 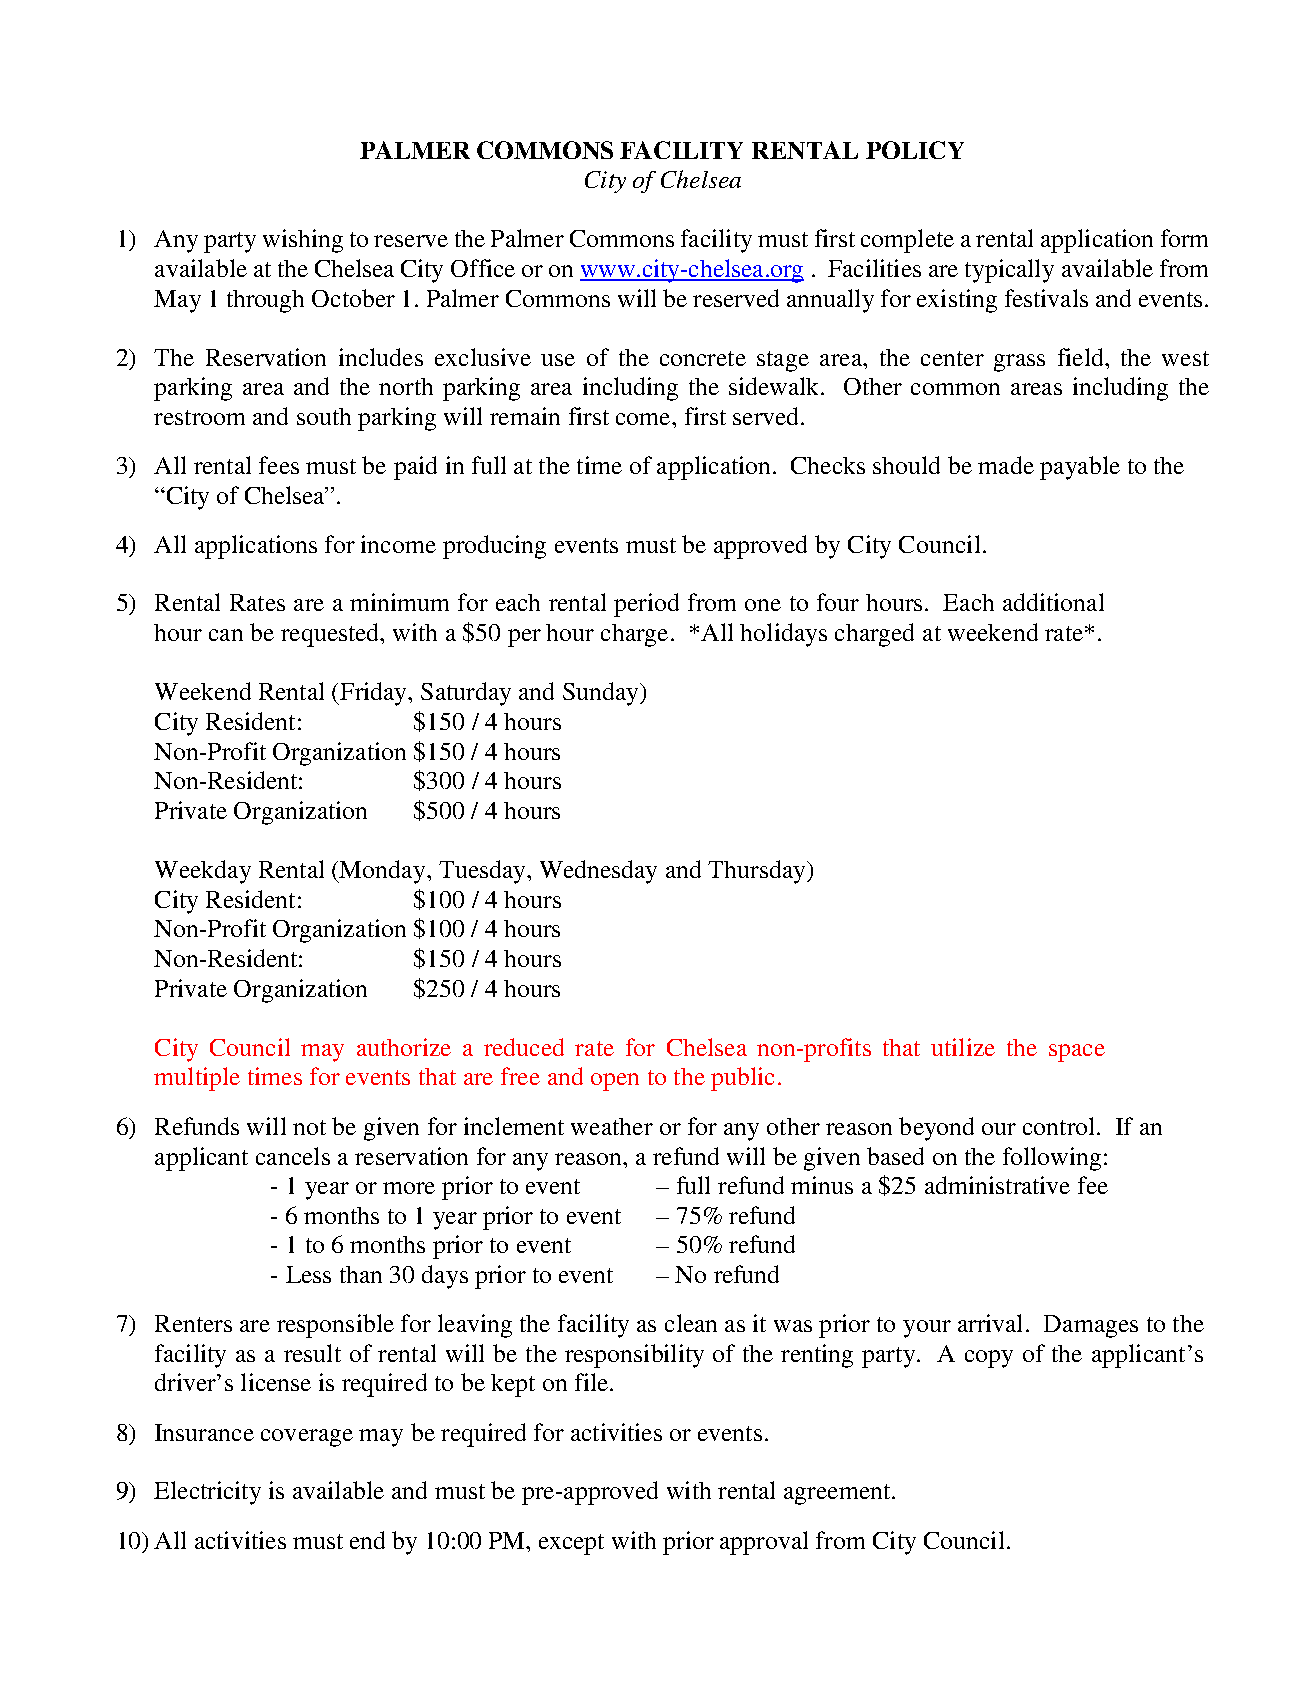 What do you see at coordinates (404, 1047) in the page?
I see `authorize` at bounding box center [404, 1047].
